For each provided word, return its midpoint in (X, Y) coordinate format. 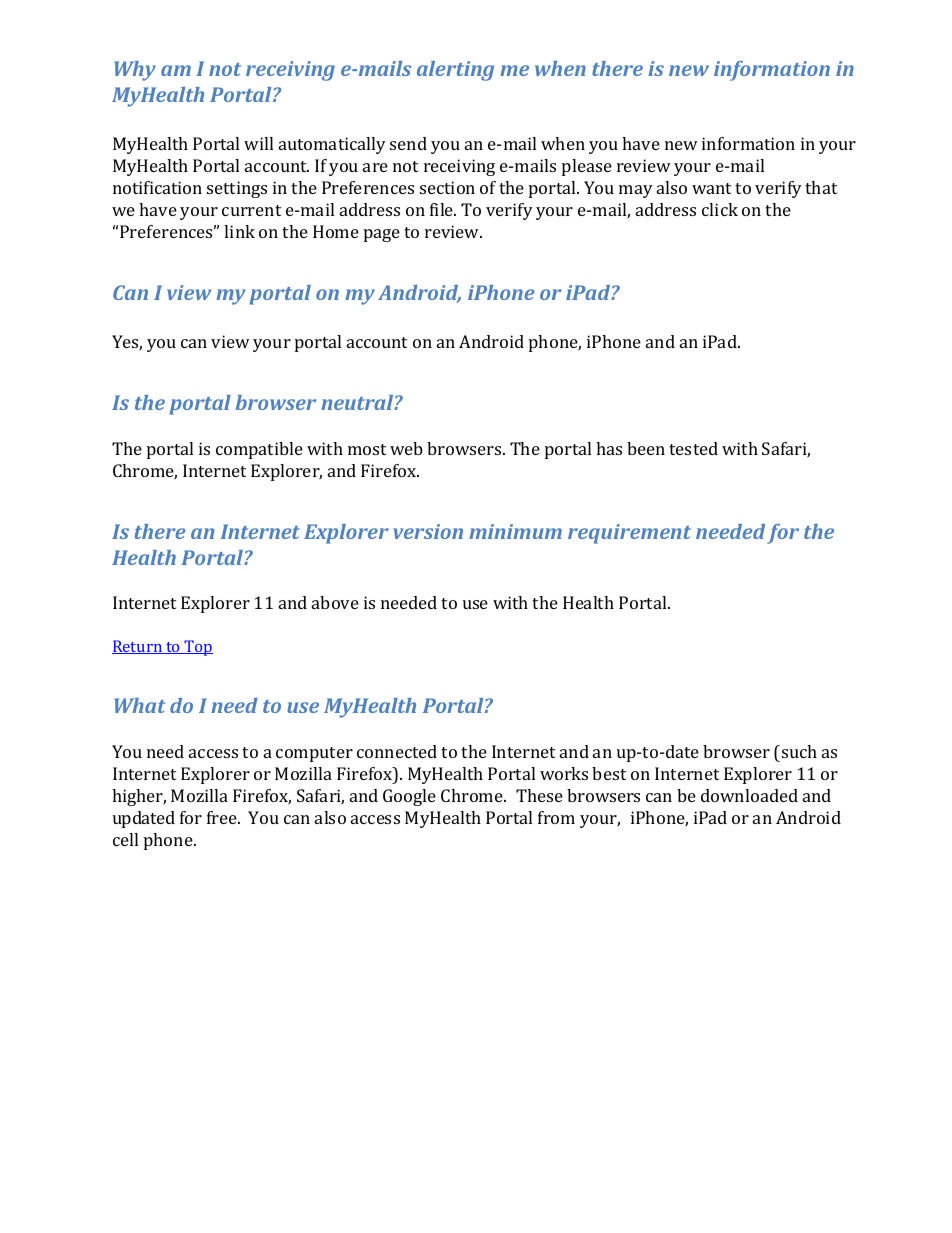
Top (198, 648)
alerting (455, 71)
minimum (515, 531)
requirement (629, 534)
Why (135, 71)
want (711, 188)
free (223, 817)
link (239, 231)
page (382, 235)
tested (693, 448)
